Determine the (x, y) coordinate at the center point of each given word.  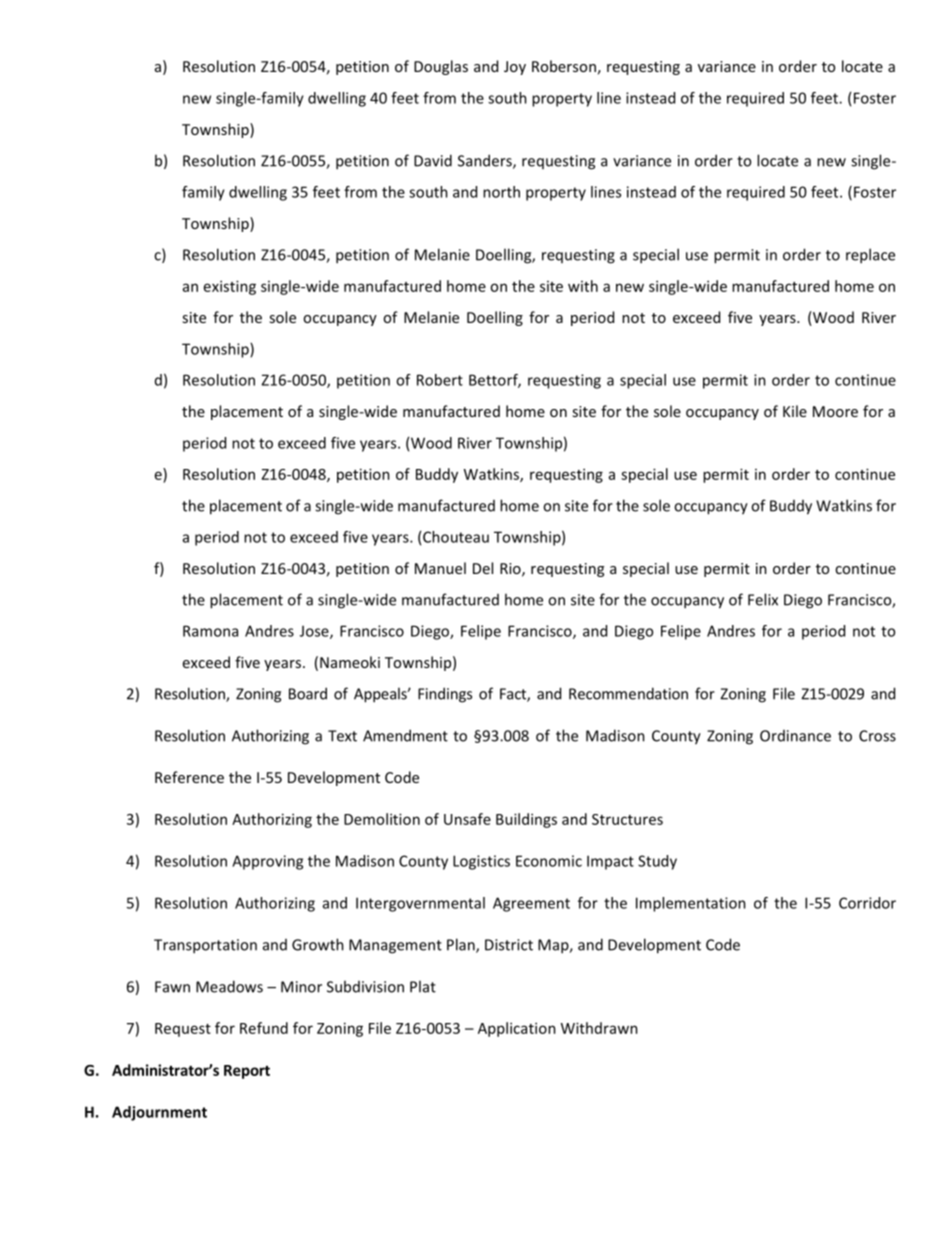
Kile (795, 411)
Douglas (441, 67)
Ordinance (795, 736)
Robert (440, 380)
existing (230, 287)
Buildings (526, 820)
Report (247, 1072)
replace (870, 256)
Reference (189, 777)
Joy (515, 68)
